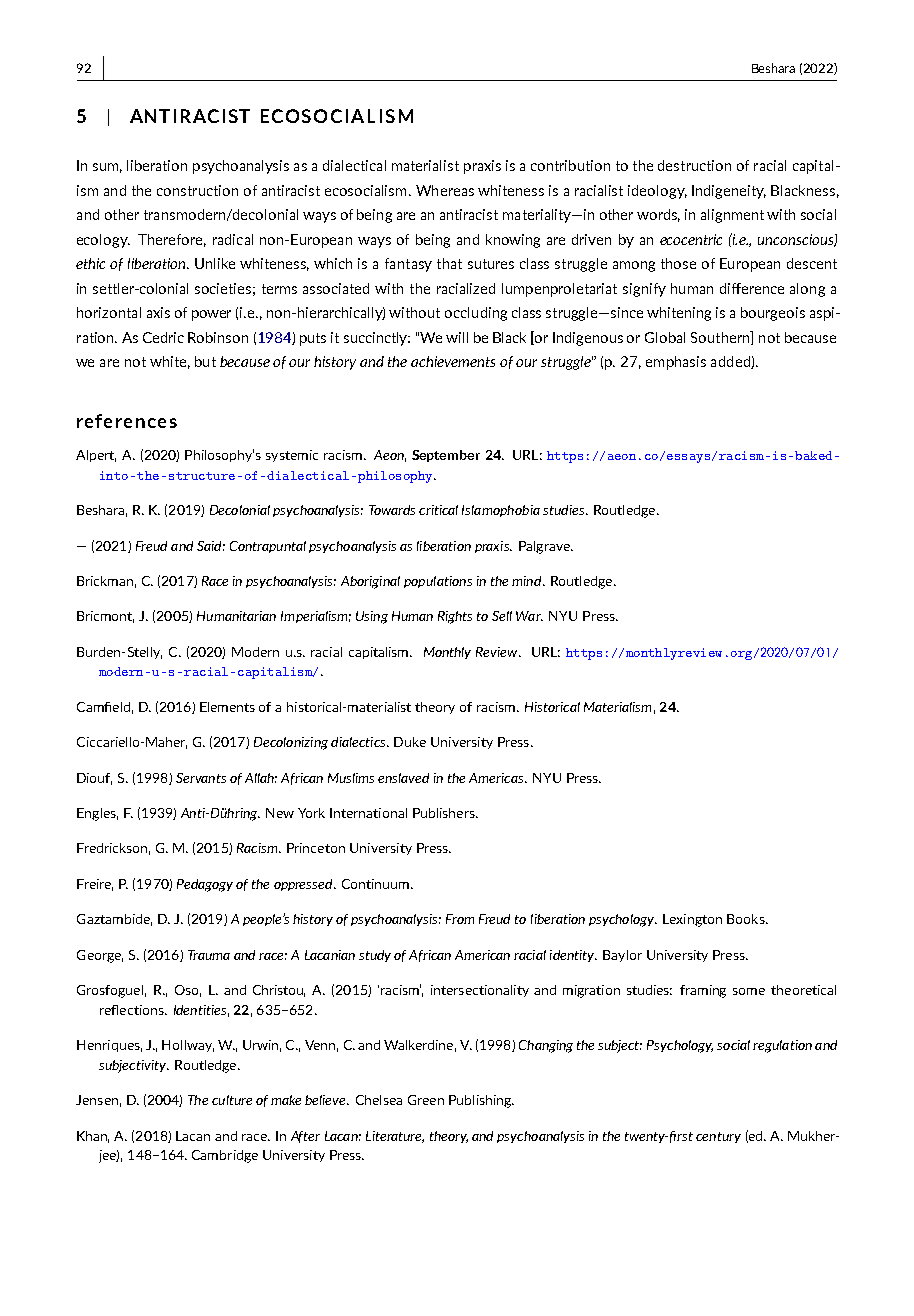  Describe the element at coordinates (197, 190) in the page. I see `construction` at that location.
